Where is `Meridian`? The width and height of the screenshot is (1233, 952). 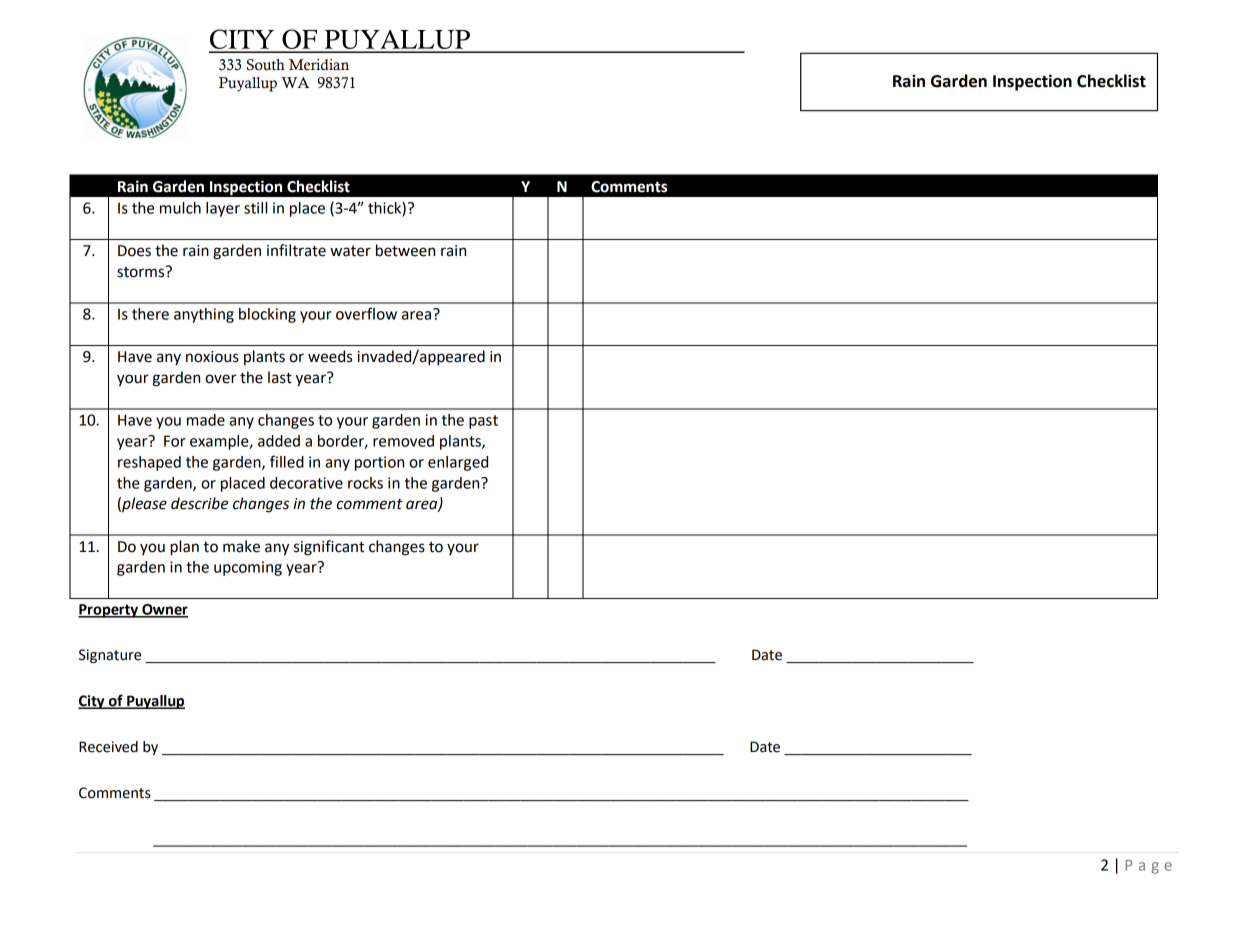
Meridian is located at coordinates (319, 65).
